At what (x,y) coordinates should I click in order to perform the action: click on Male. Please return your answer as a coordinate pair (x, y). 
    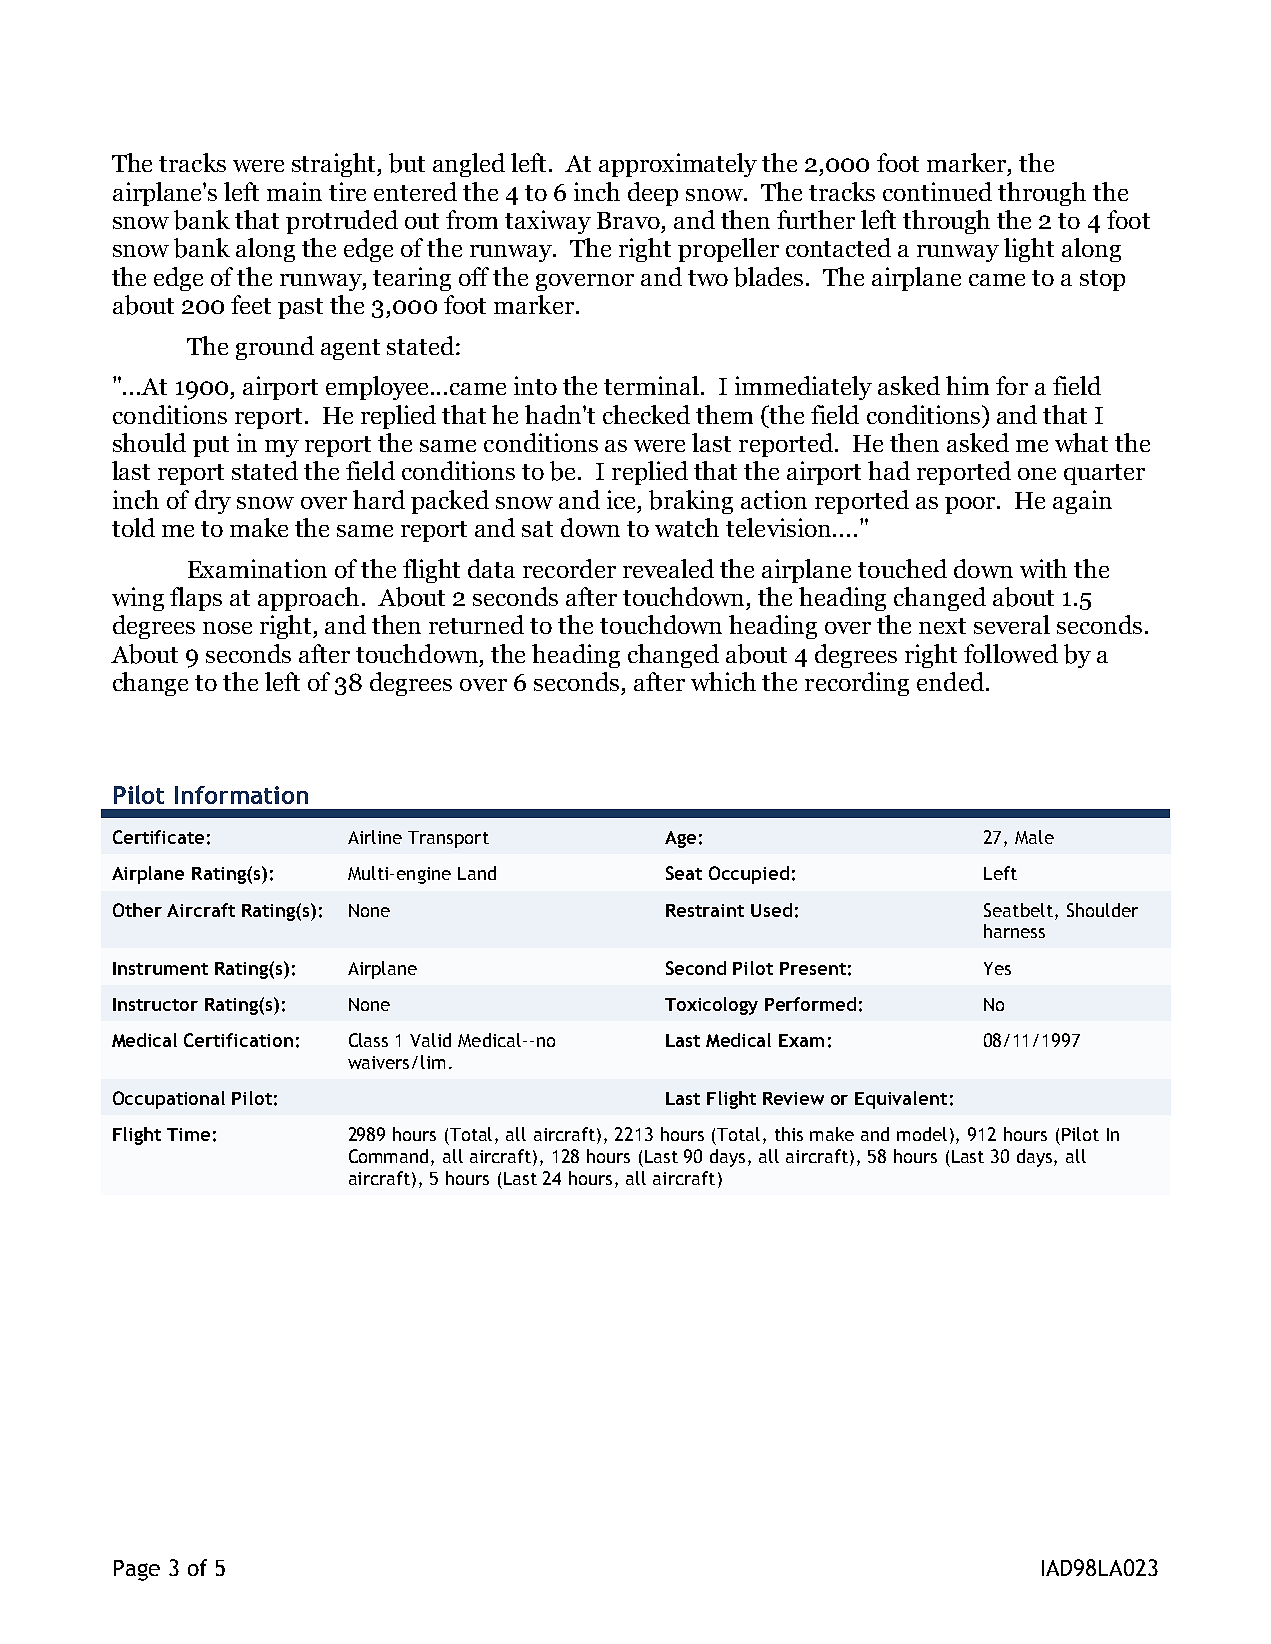
    Looking at the image, I should click on (1034, 837).
